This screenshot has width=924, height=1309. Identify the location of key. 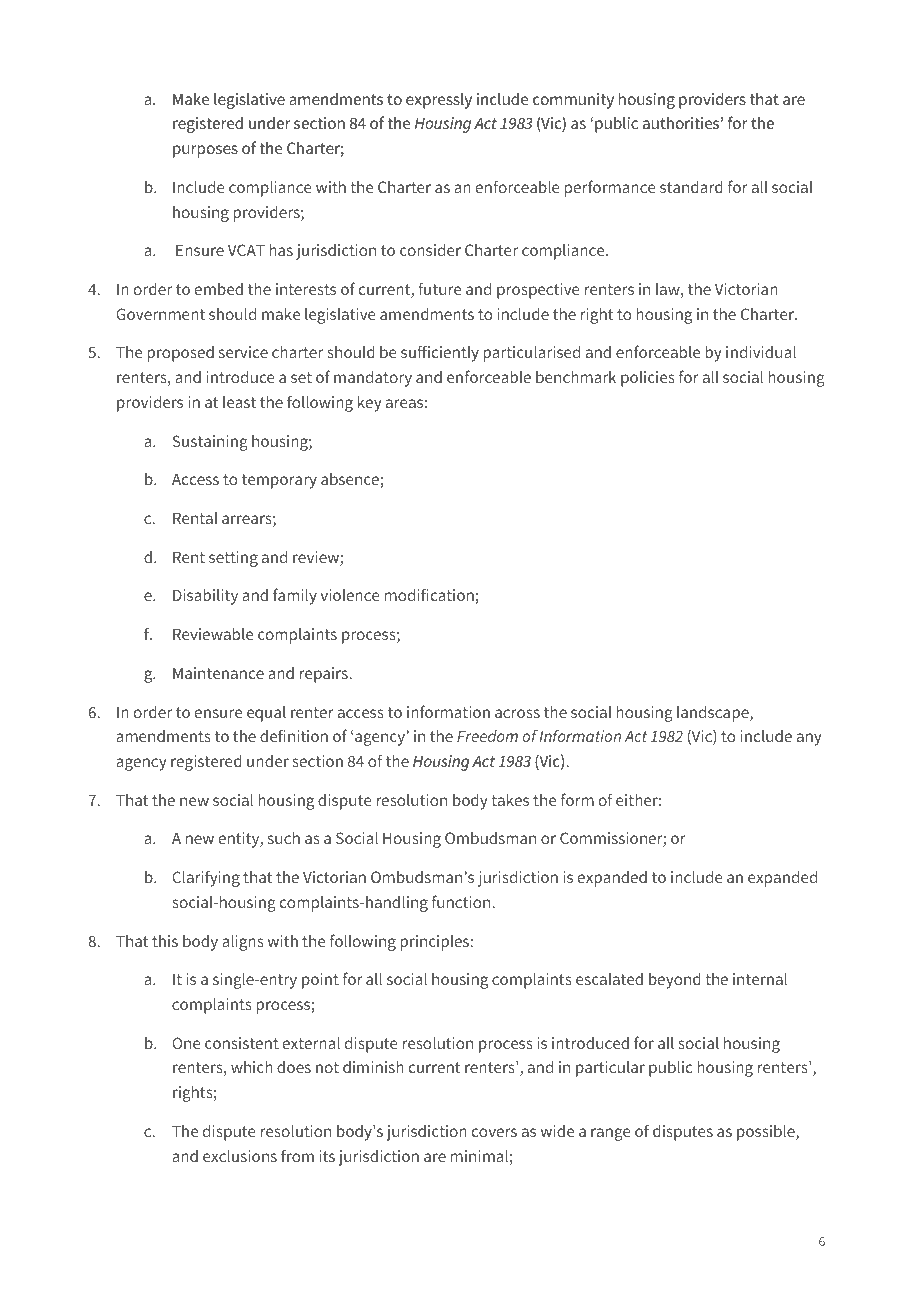
(370, 404).
